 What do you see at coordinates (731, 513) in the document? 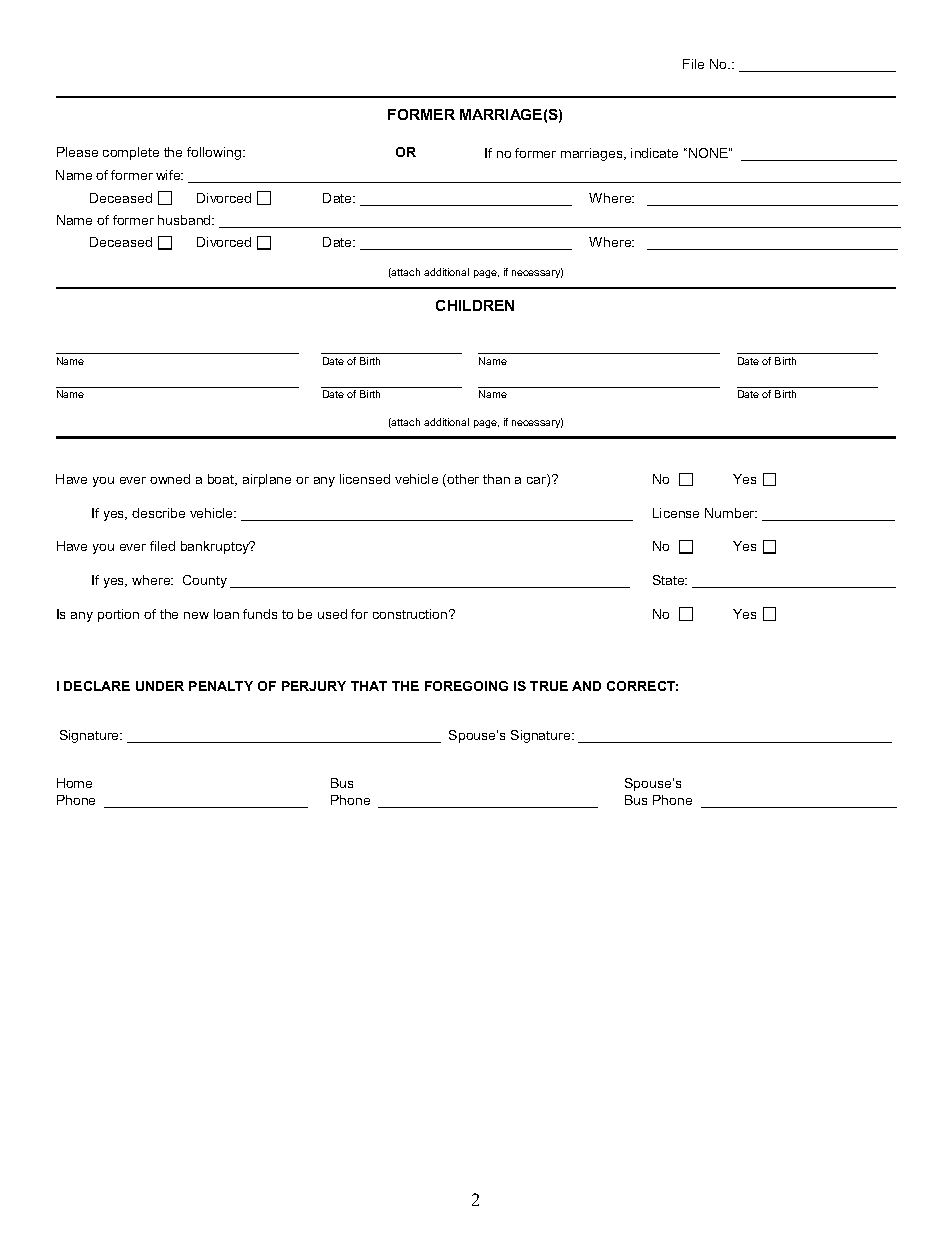
I see `Number` at bounding box center [731, 513].
